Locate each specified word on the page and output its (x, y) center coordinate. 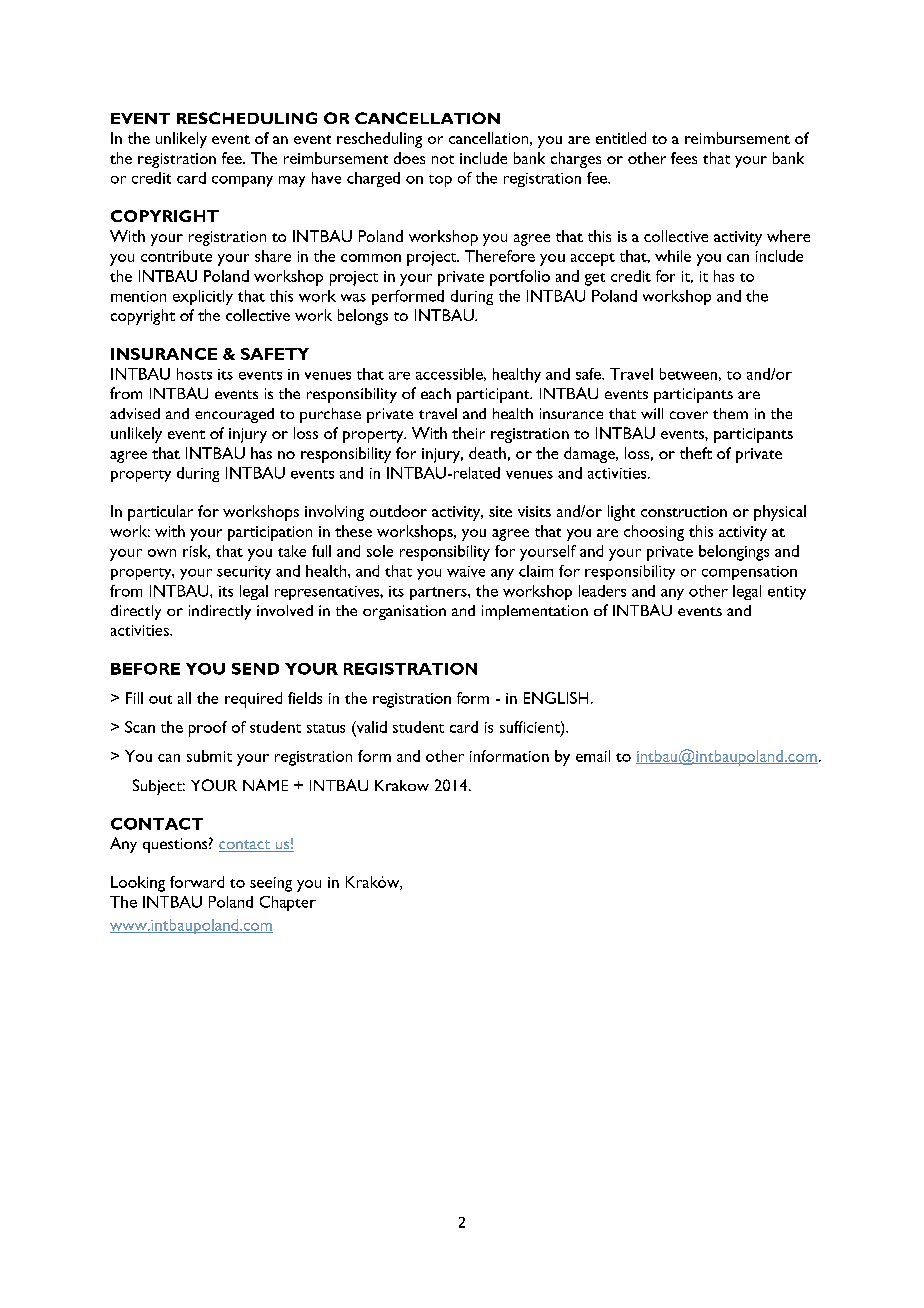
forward (197, 882)
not (443, 159)
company (242, 181)
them (730, 413)
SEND (255, 669)
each (436, 393)
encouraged (234, 415)
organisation (404, 612)
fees (684, 158)
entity (787, 593)
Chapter (288, 903)
